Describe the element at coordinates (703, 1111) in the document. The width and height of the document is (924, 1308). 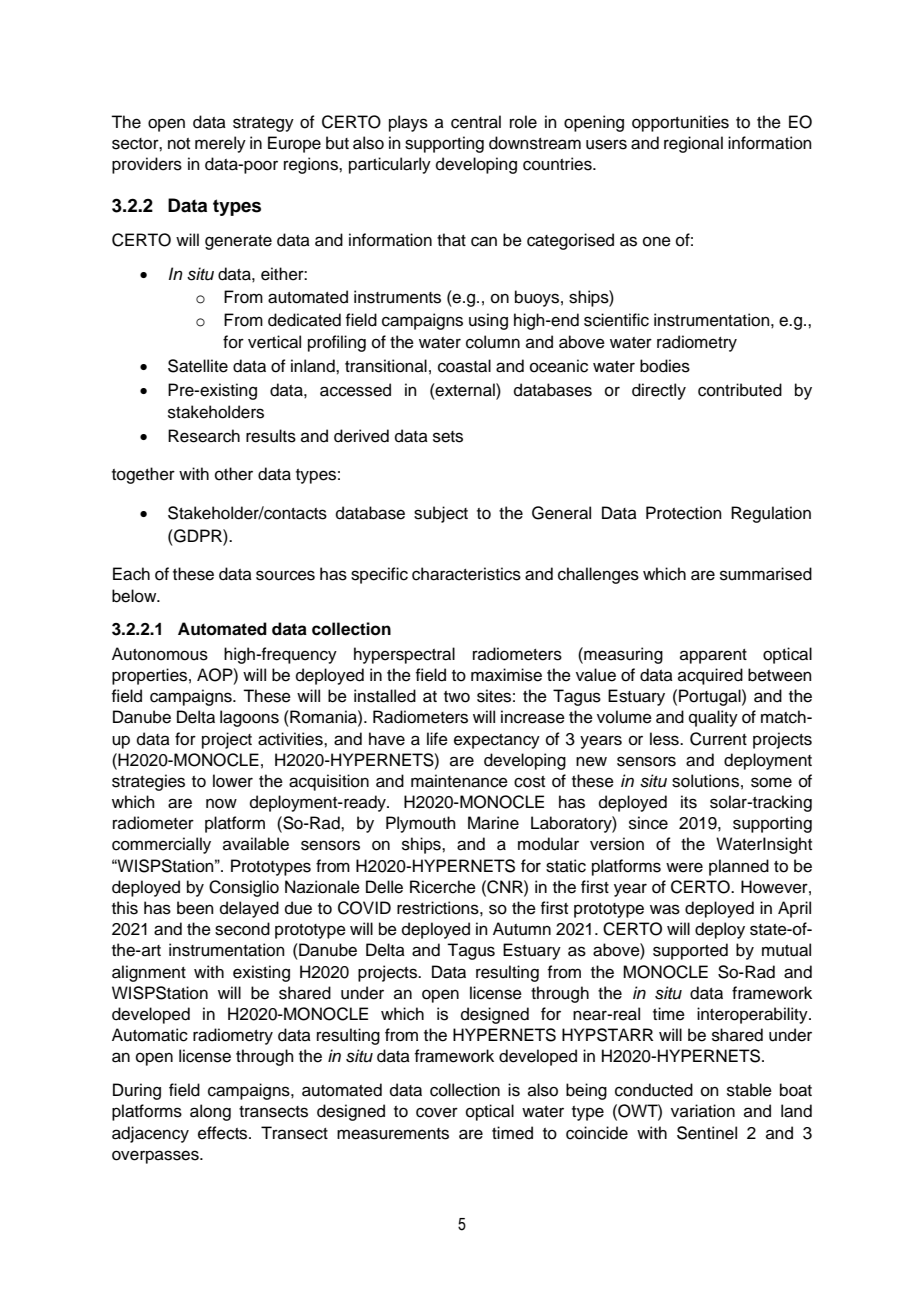
I see `variation` at that location.
